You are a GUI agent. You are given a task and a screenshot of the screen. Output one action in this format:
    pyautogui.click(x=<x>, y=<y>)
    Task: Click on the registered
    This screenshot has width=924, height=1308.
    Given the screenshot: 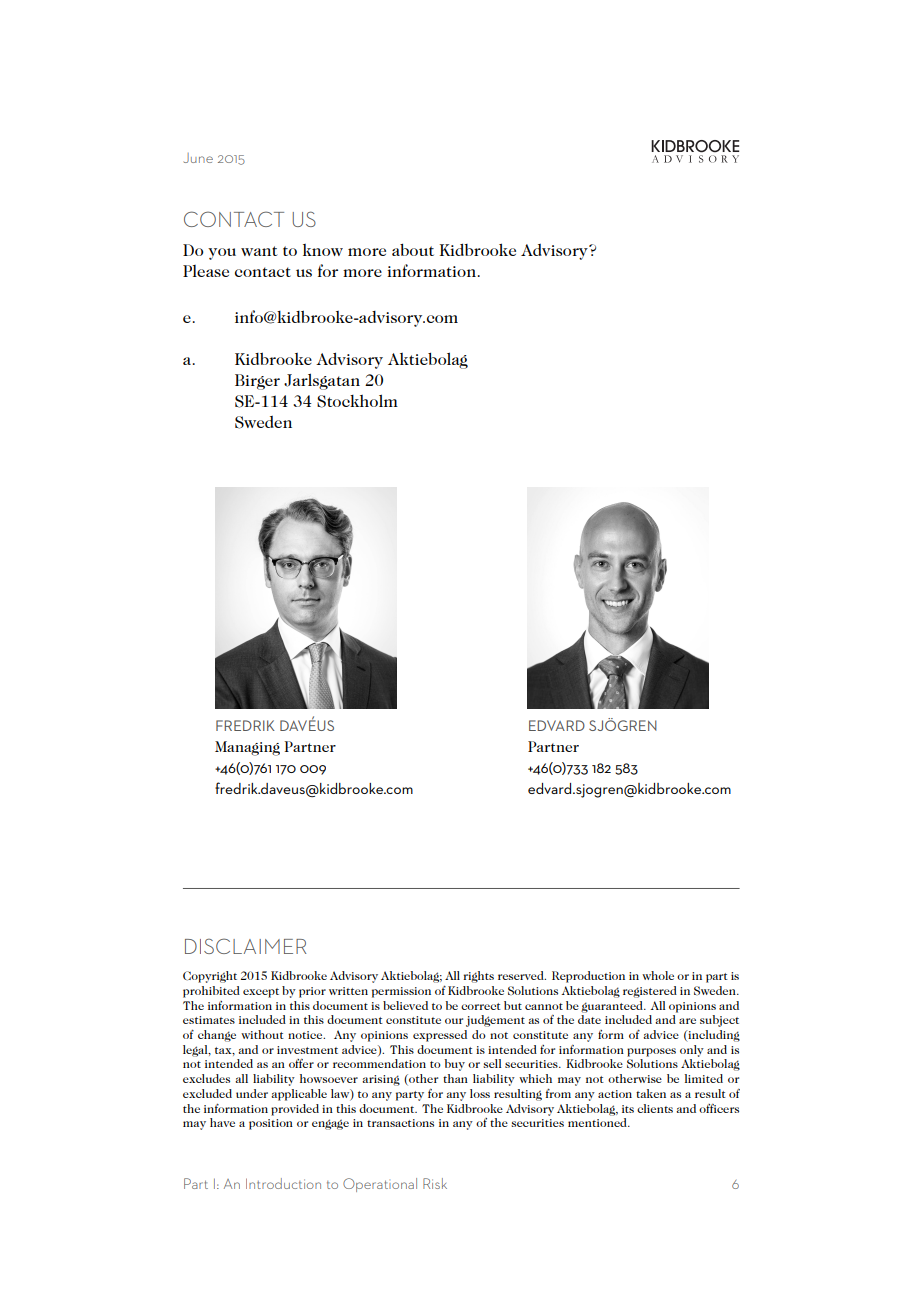 What is the action you would take?
    pyautogui.click(x=650, y=992)
